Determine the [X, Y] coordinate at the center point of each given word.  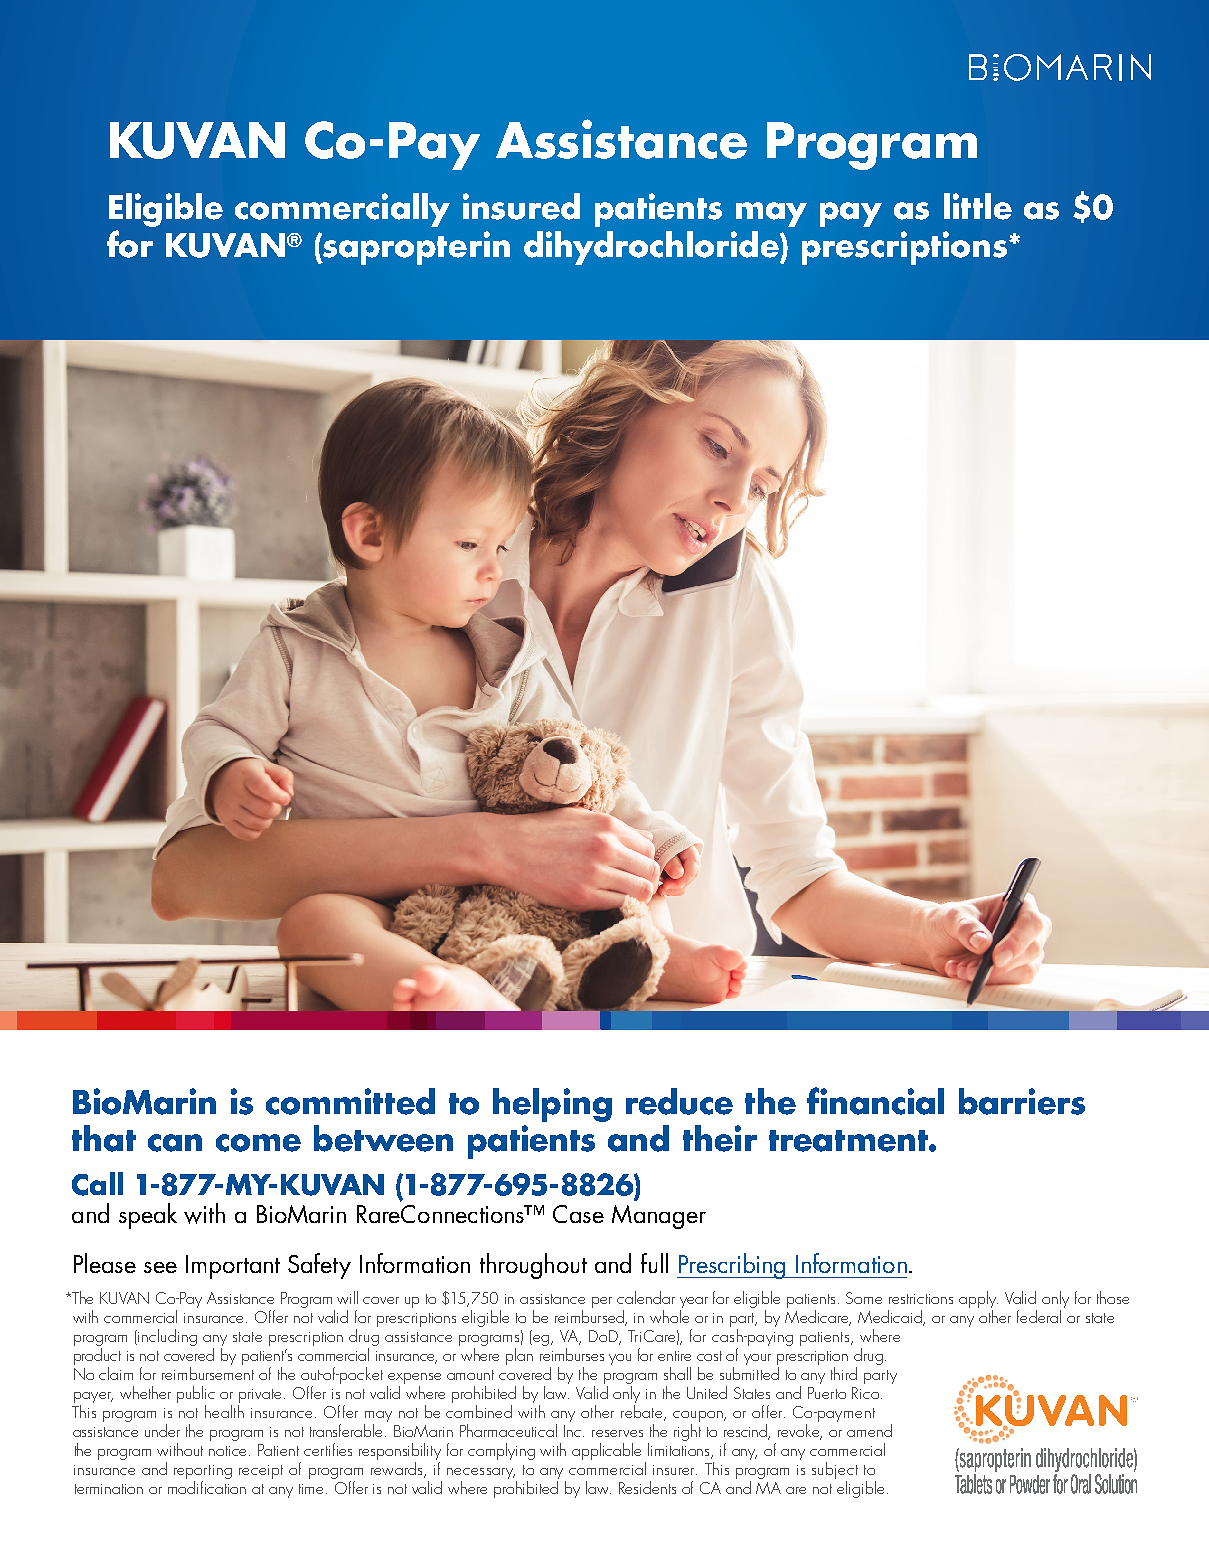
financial [875, 1101]
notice [229, 1451]
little [978, 206]
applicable [606, 1451]
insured [521, 206]
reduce [679, 1101]
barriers [1022, 1101]
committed [350, 1101]
